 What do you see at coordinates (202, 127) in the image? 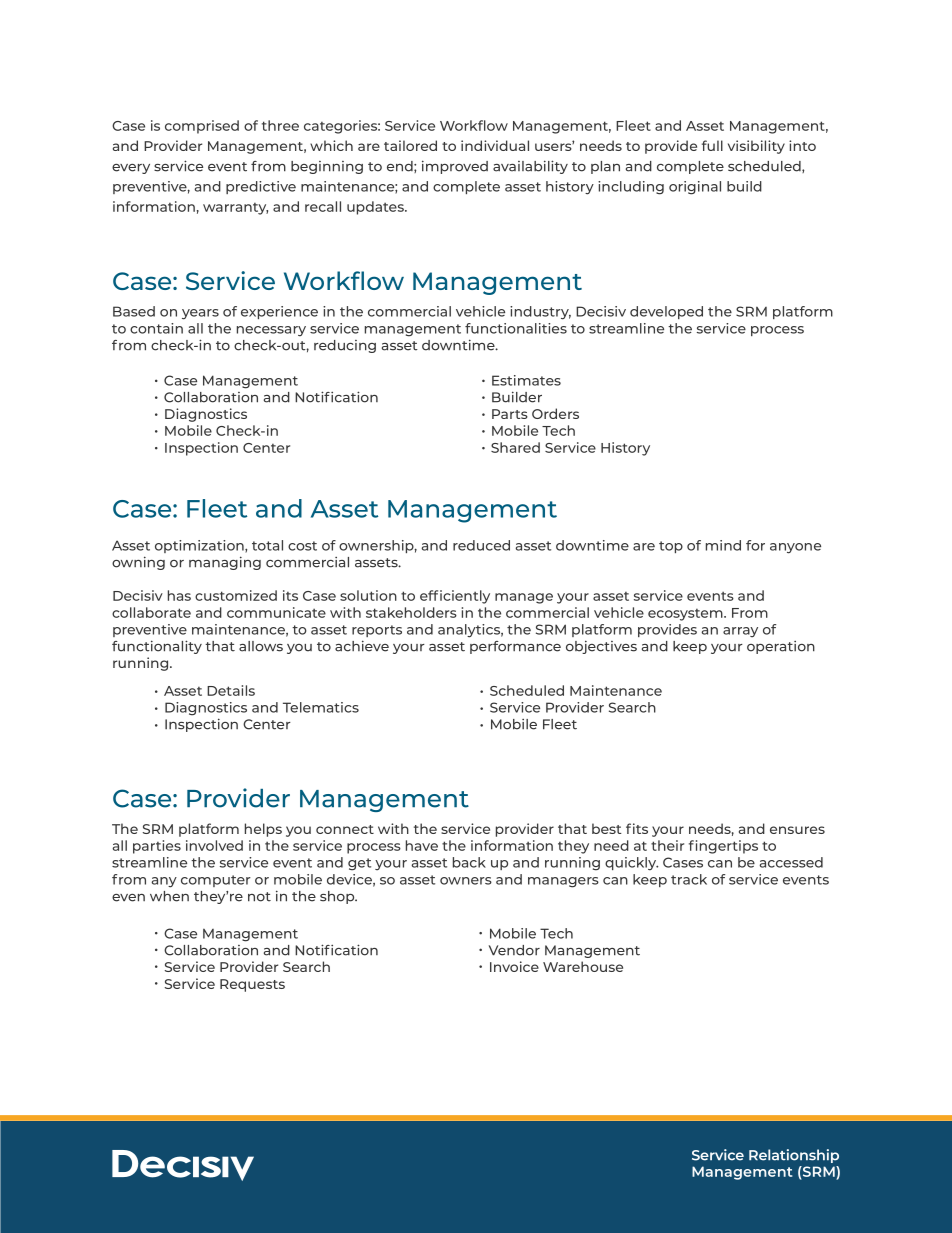
I see `comprised` at bounding box center [202, 127].
